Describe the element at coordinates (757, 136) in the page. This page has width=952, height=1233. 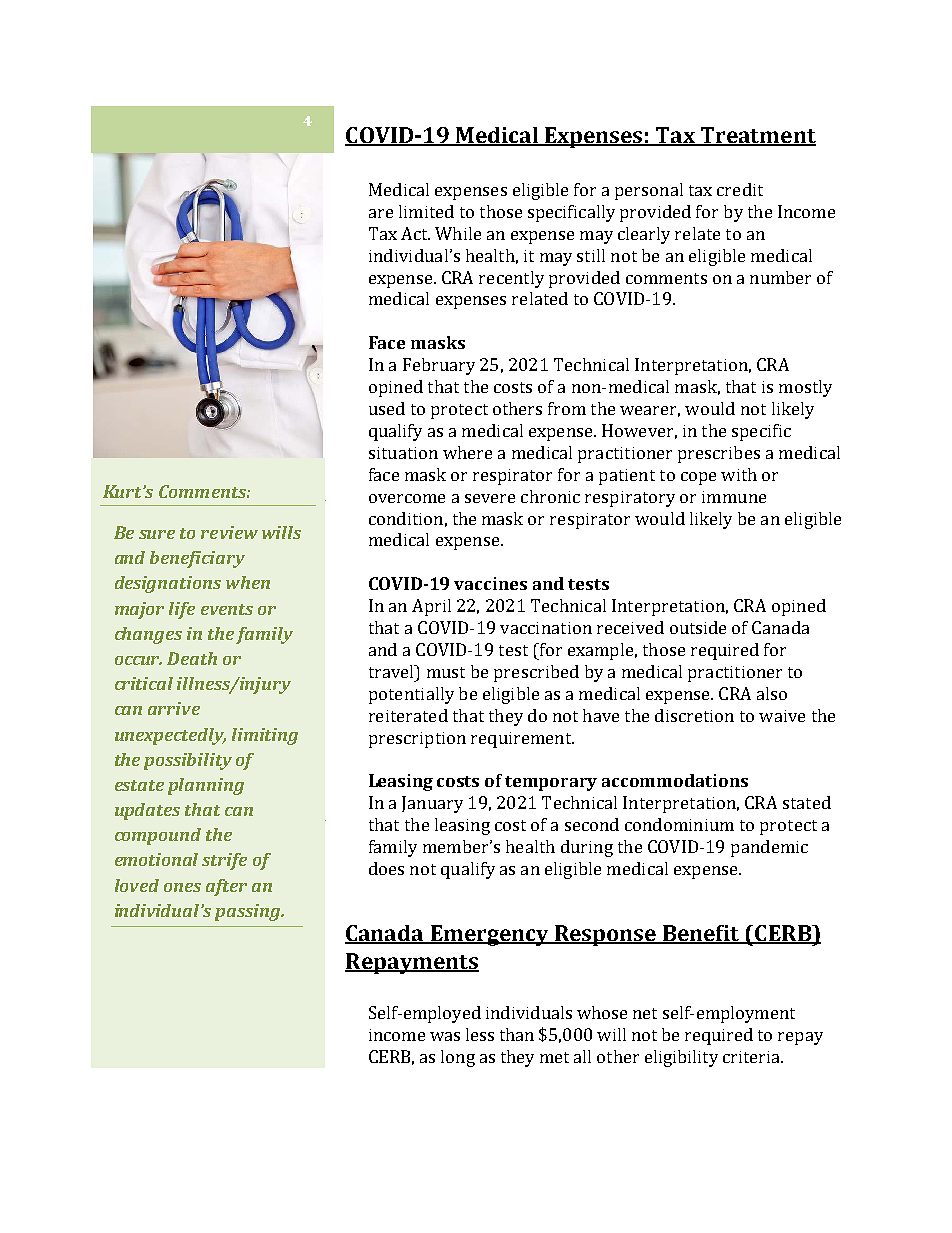
I see `Treatment` at that location.
